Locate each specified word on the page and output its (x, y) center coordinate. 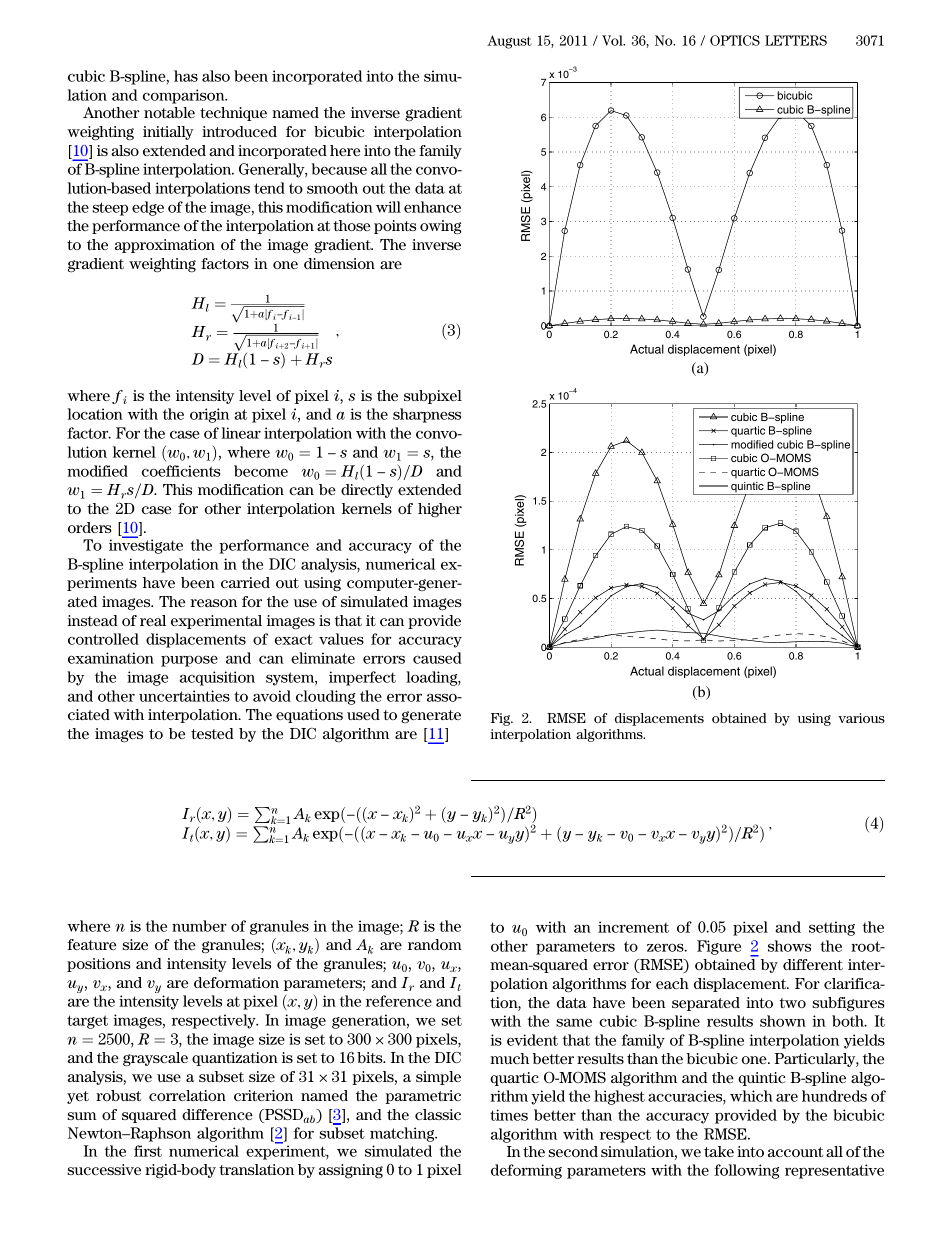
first (148, 1151)
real (153, 620)
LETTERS (796, 40)
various (861, 718)
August (509, 42)
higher (440, 510)
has (186, 76)
